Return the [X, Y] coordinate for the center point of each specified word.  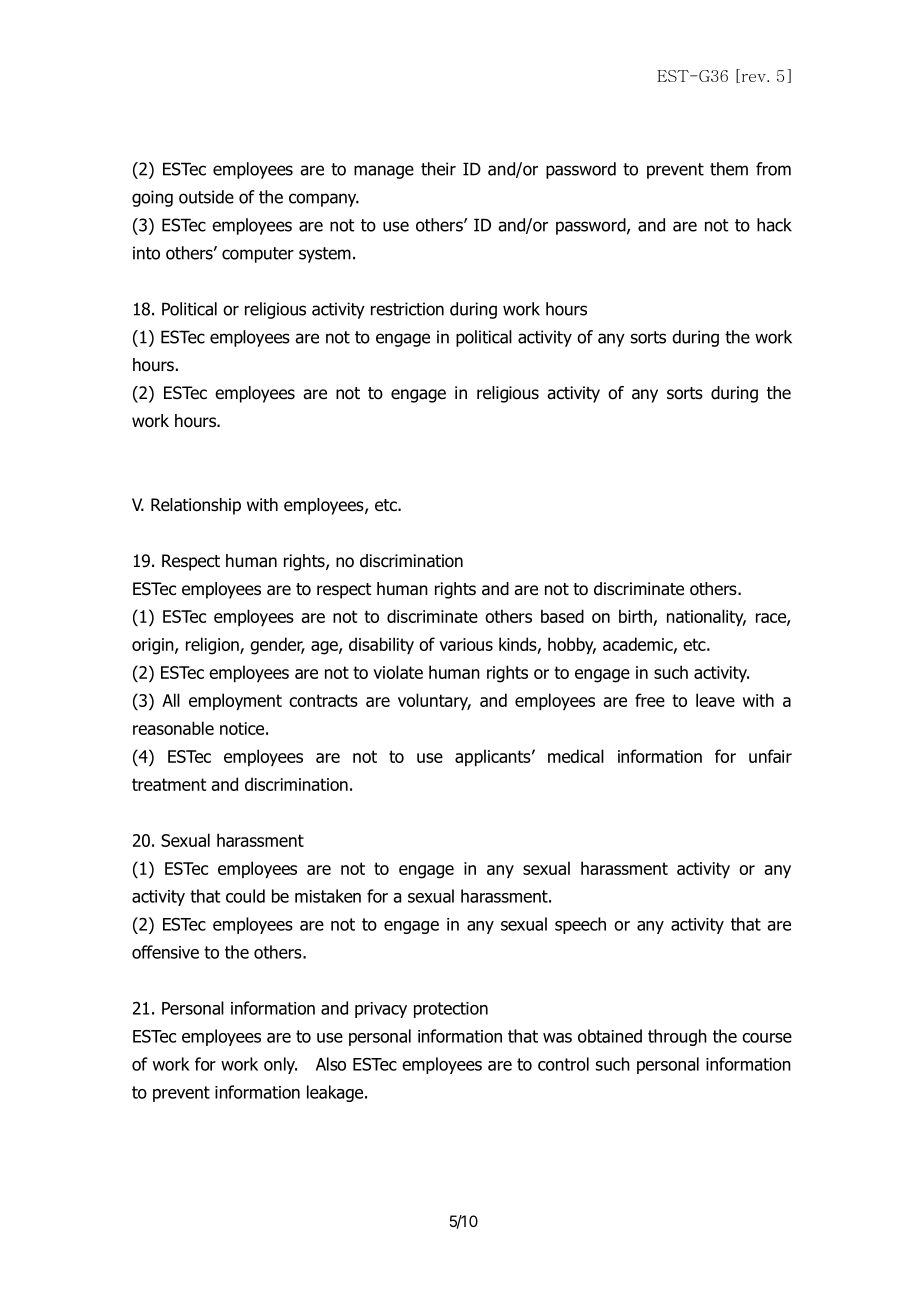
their [438, 169]
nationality [706, 618]
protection [451, 1010]
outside [206, 197]
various [466, 644]
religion [213, 646]
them [729, 169]
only [280, 1065]
